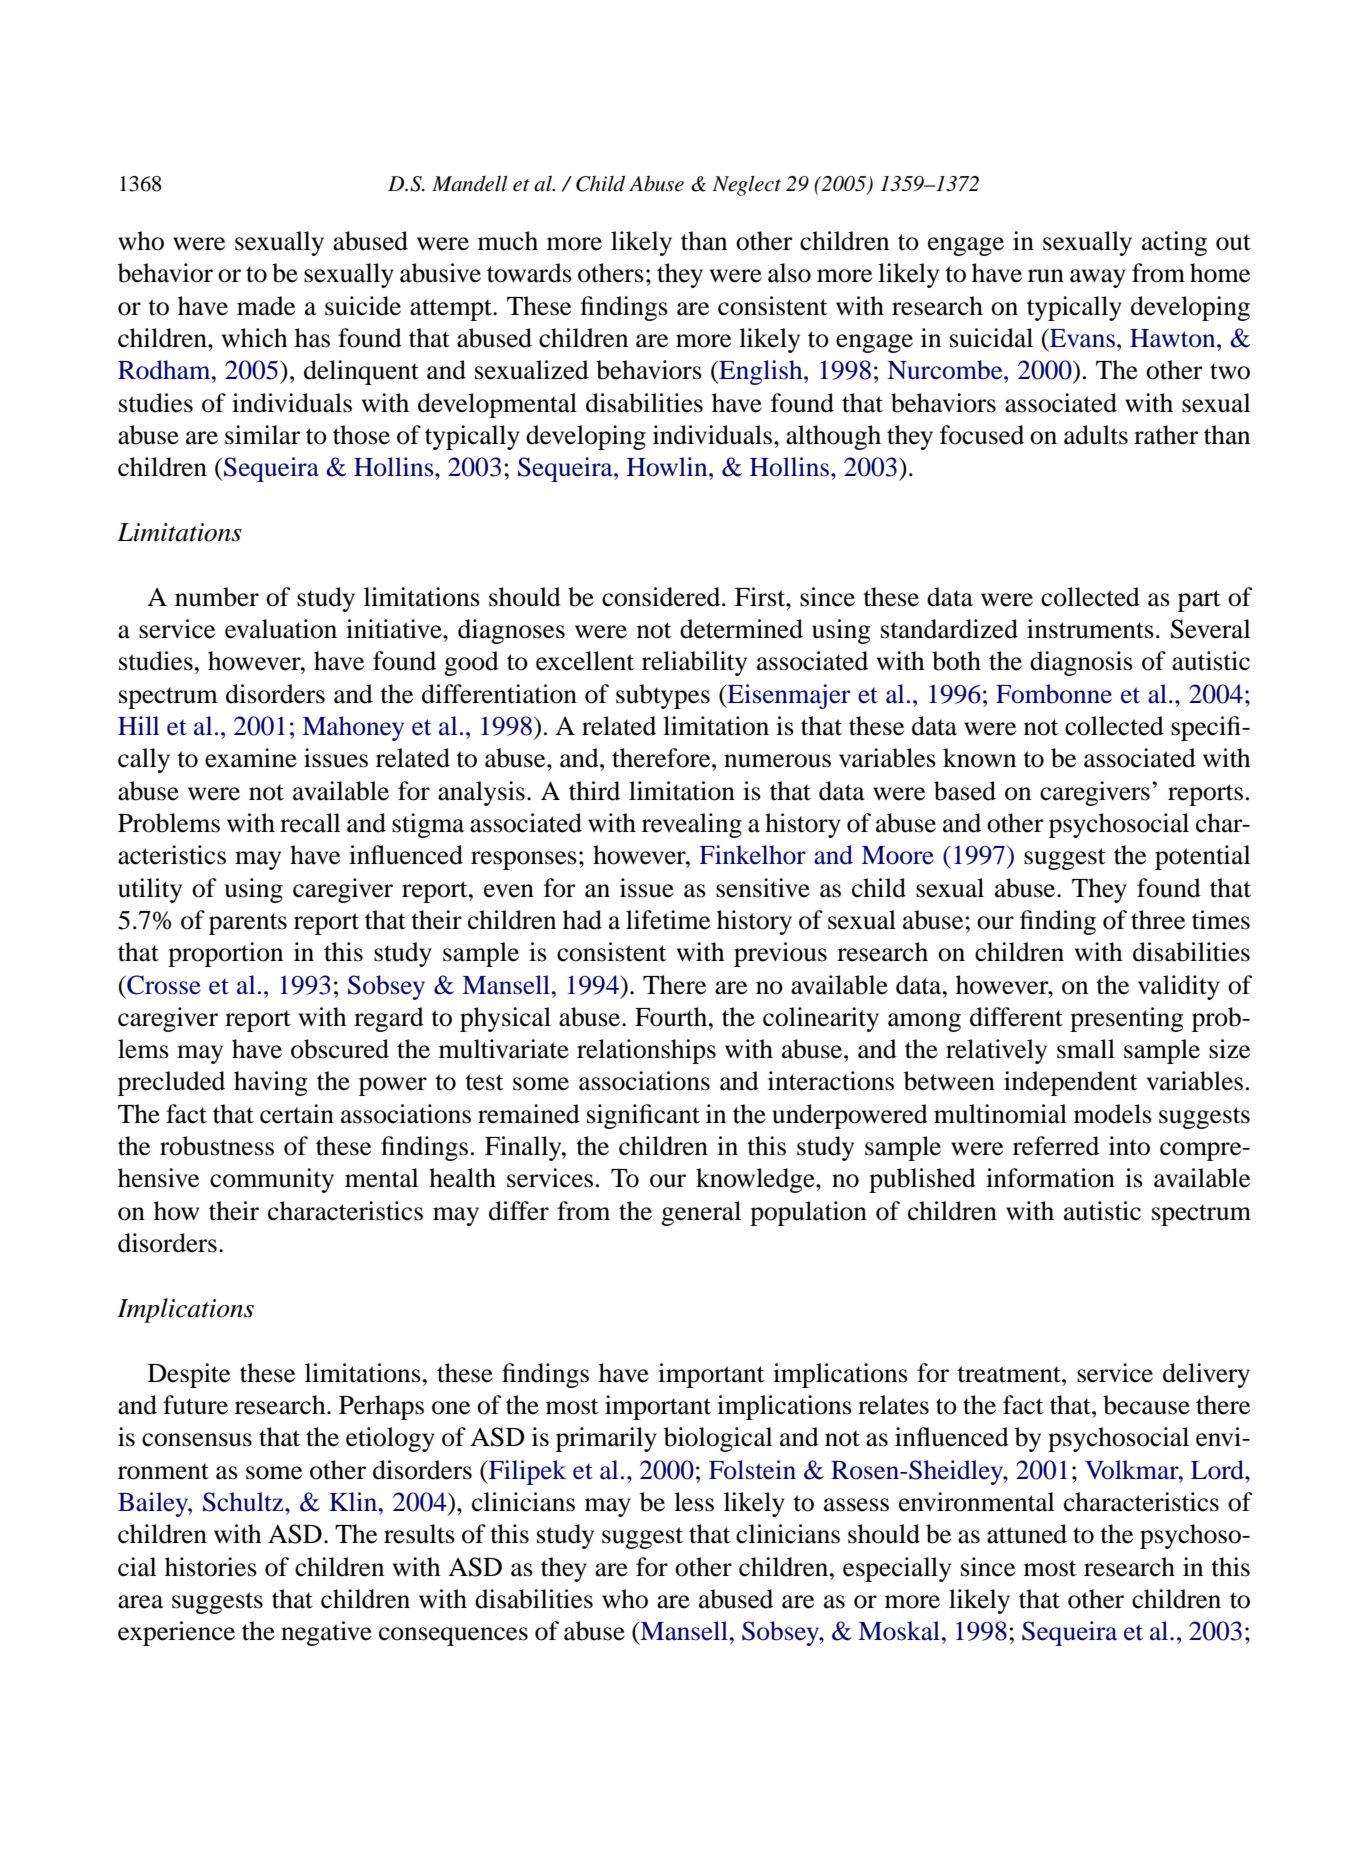  I want to click on away, so click(1098, 278).
